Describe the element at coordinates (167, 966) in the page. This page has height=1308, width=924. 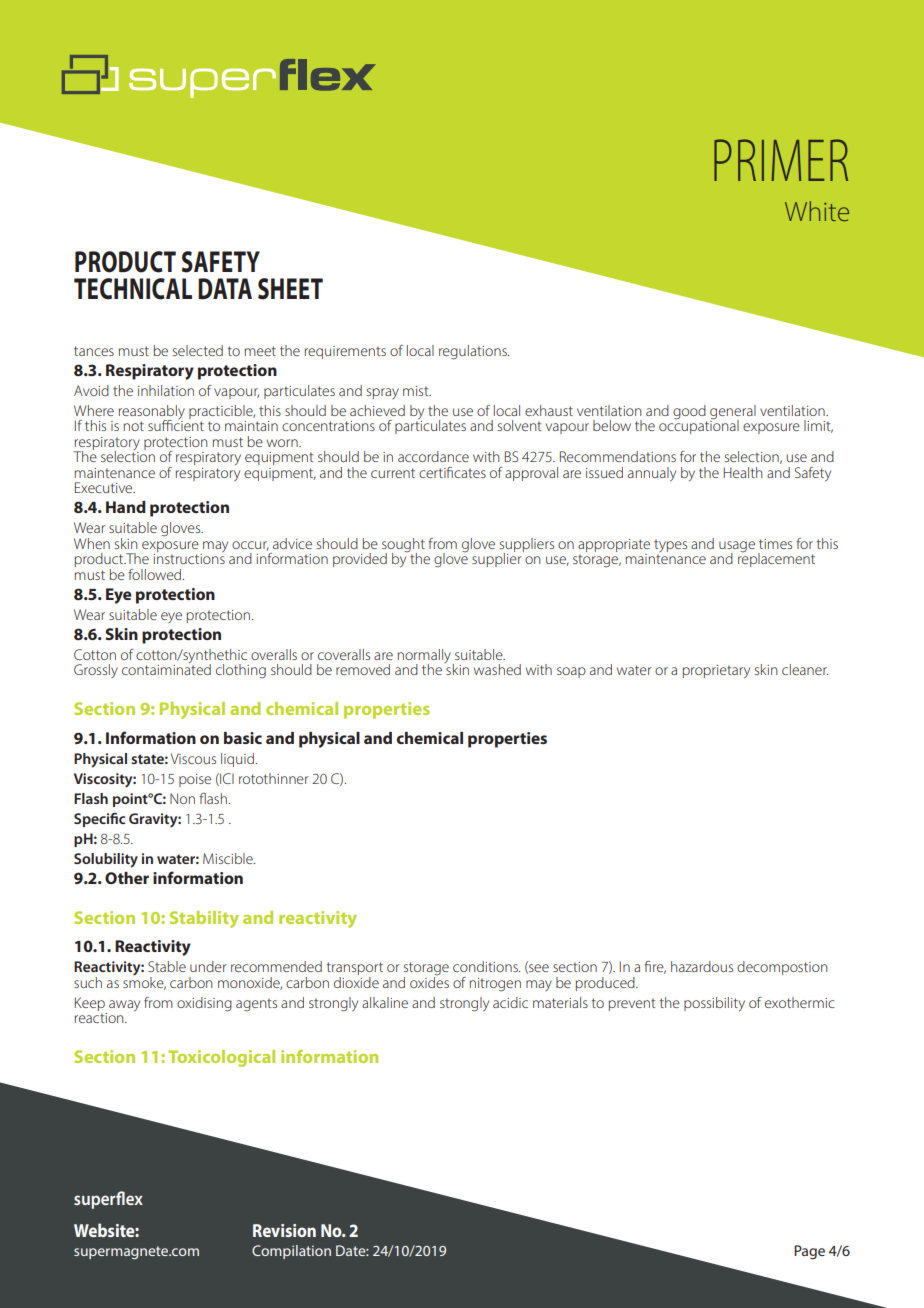
I see `Stable` at that location.
